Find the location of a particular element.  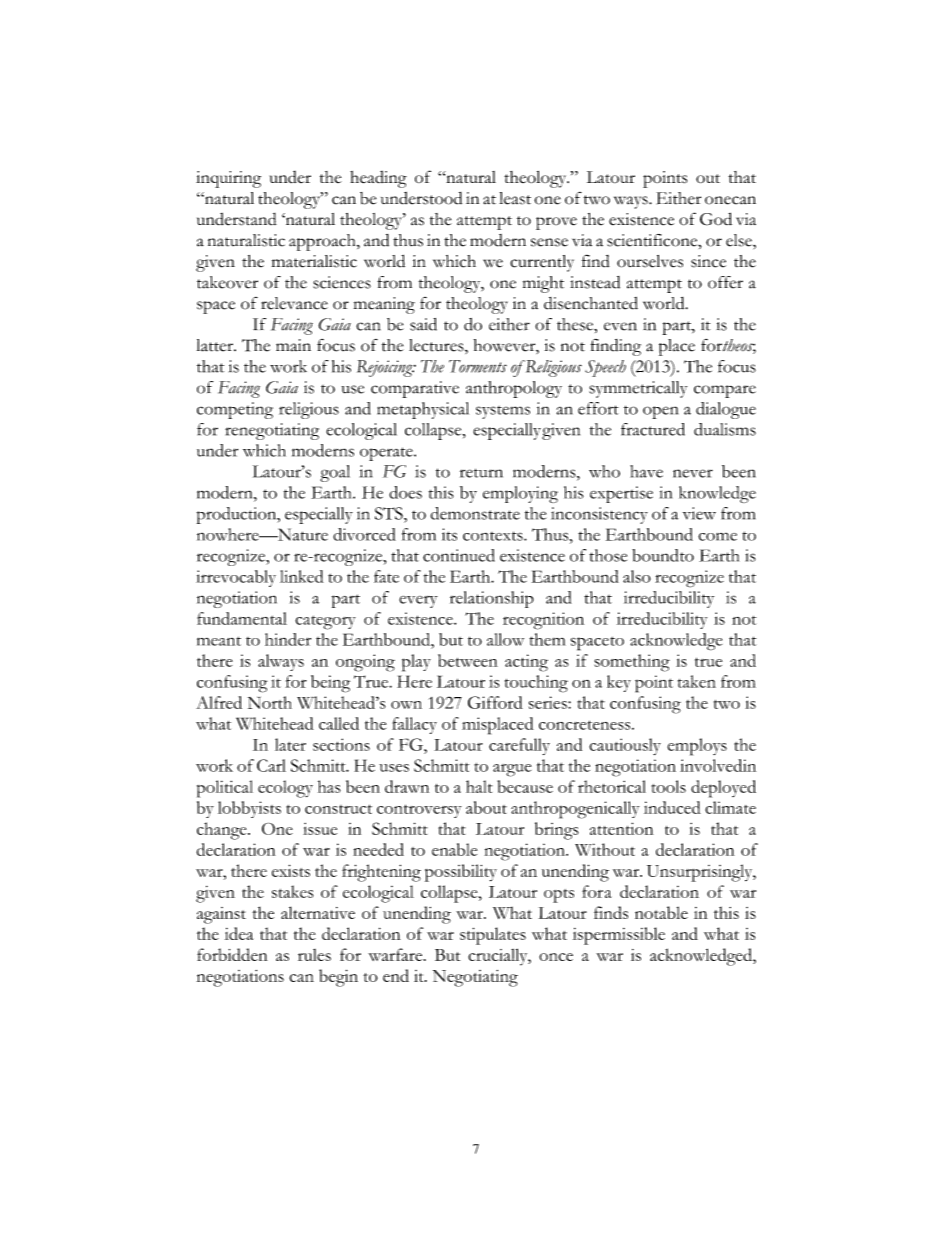

rules is located at coordinates (314, 955).
